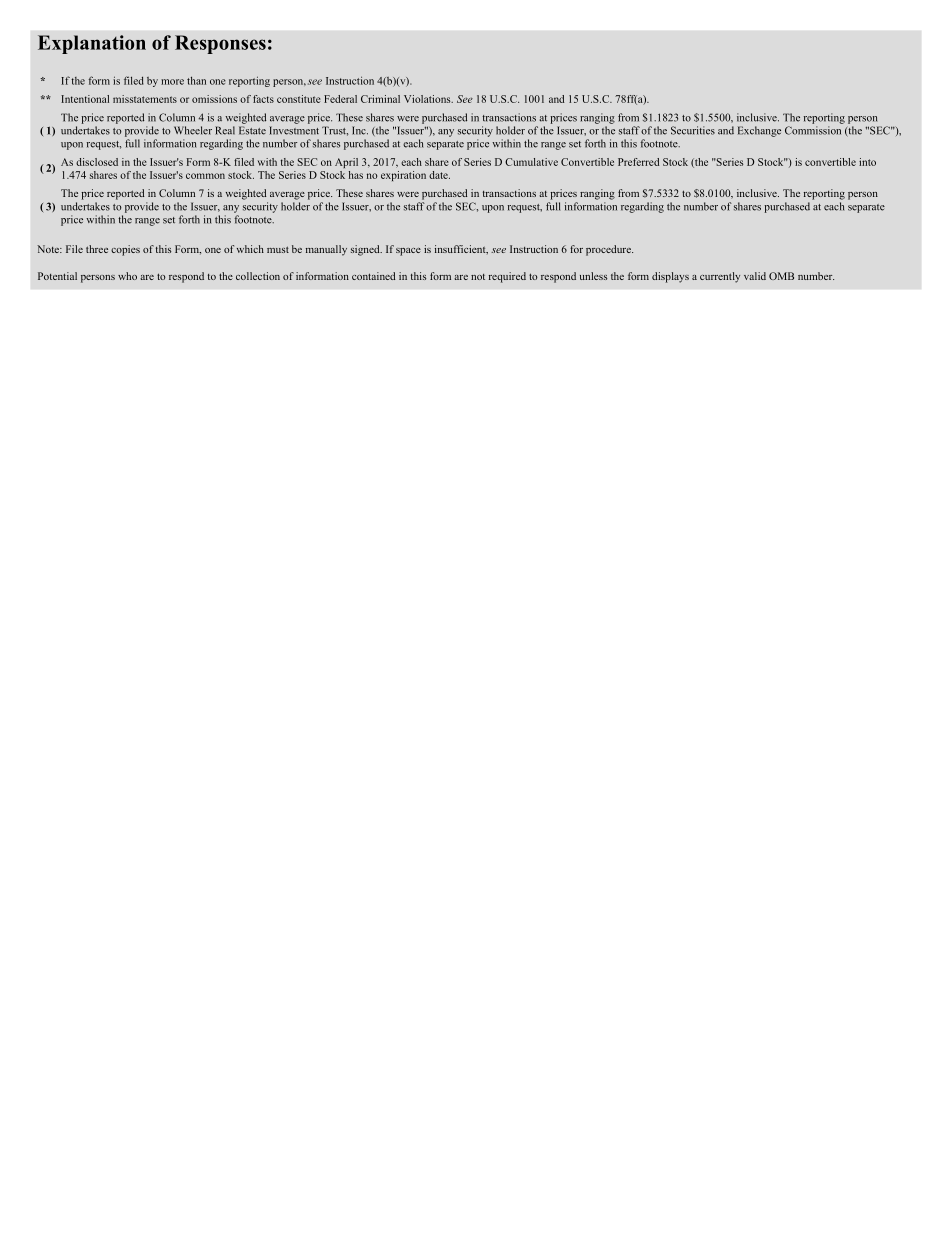 Image resolution: width=952 pixels, height=1233 pixels. What do you see at coordinates (428, 99) in the screenshot?
I see `Violations` at bounding box center [428, 99].
